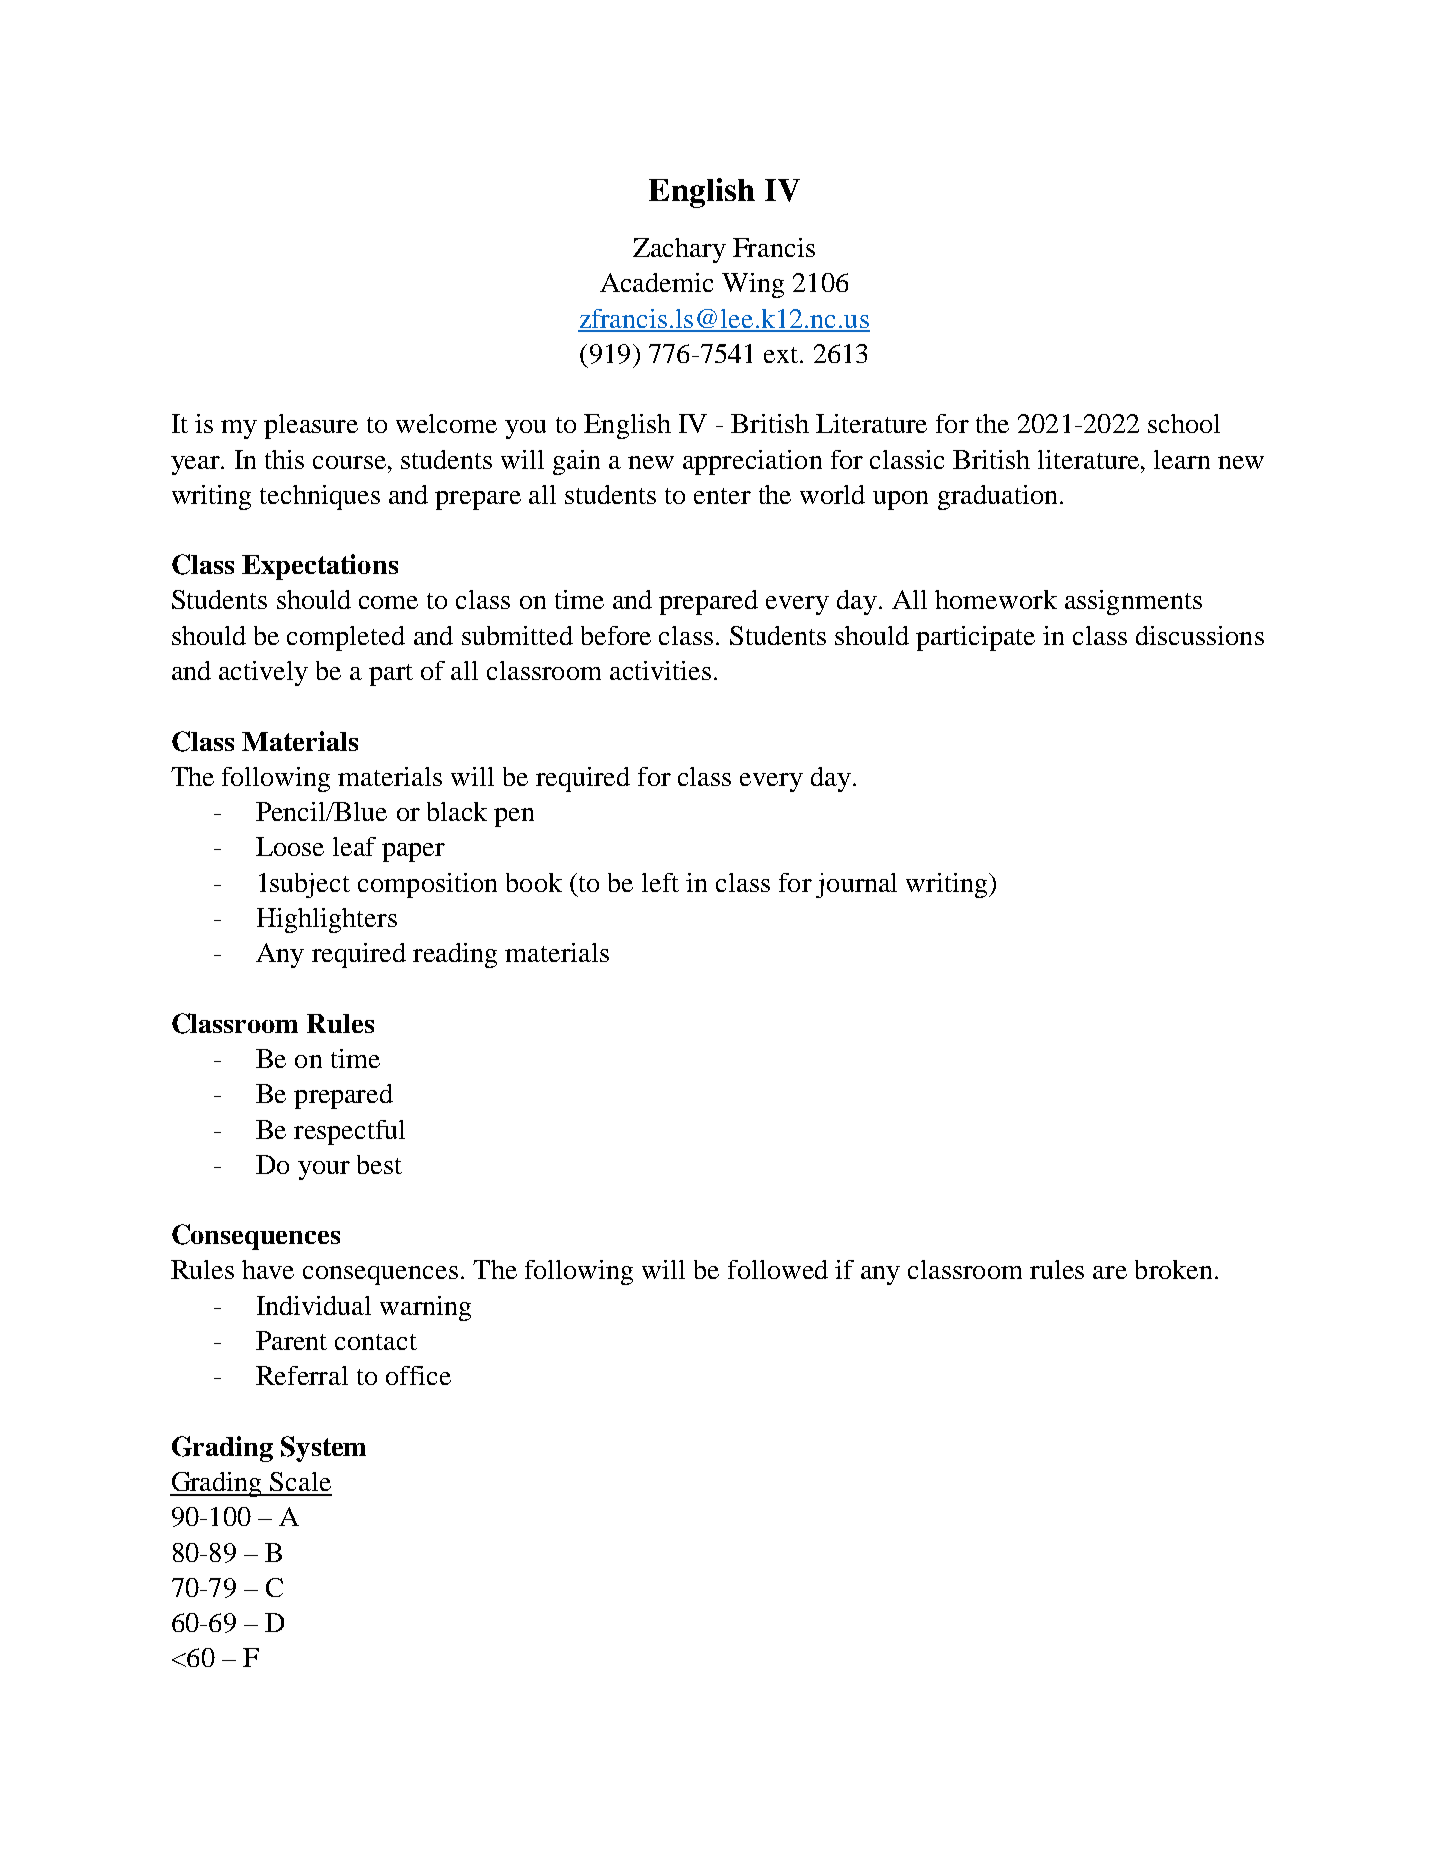  Describe the element at coordinates (660, 882) in the screenshot. I see `left` at that location.
